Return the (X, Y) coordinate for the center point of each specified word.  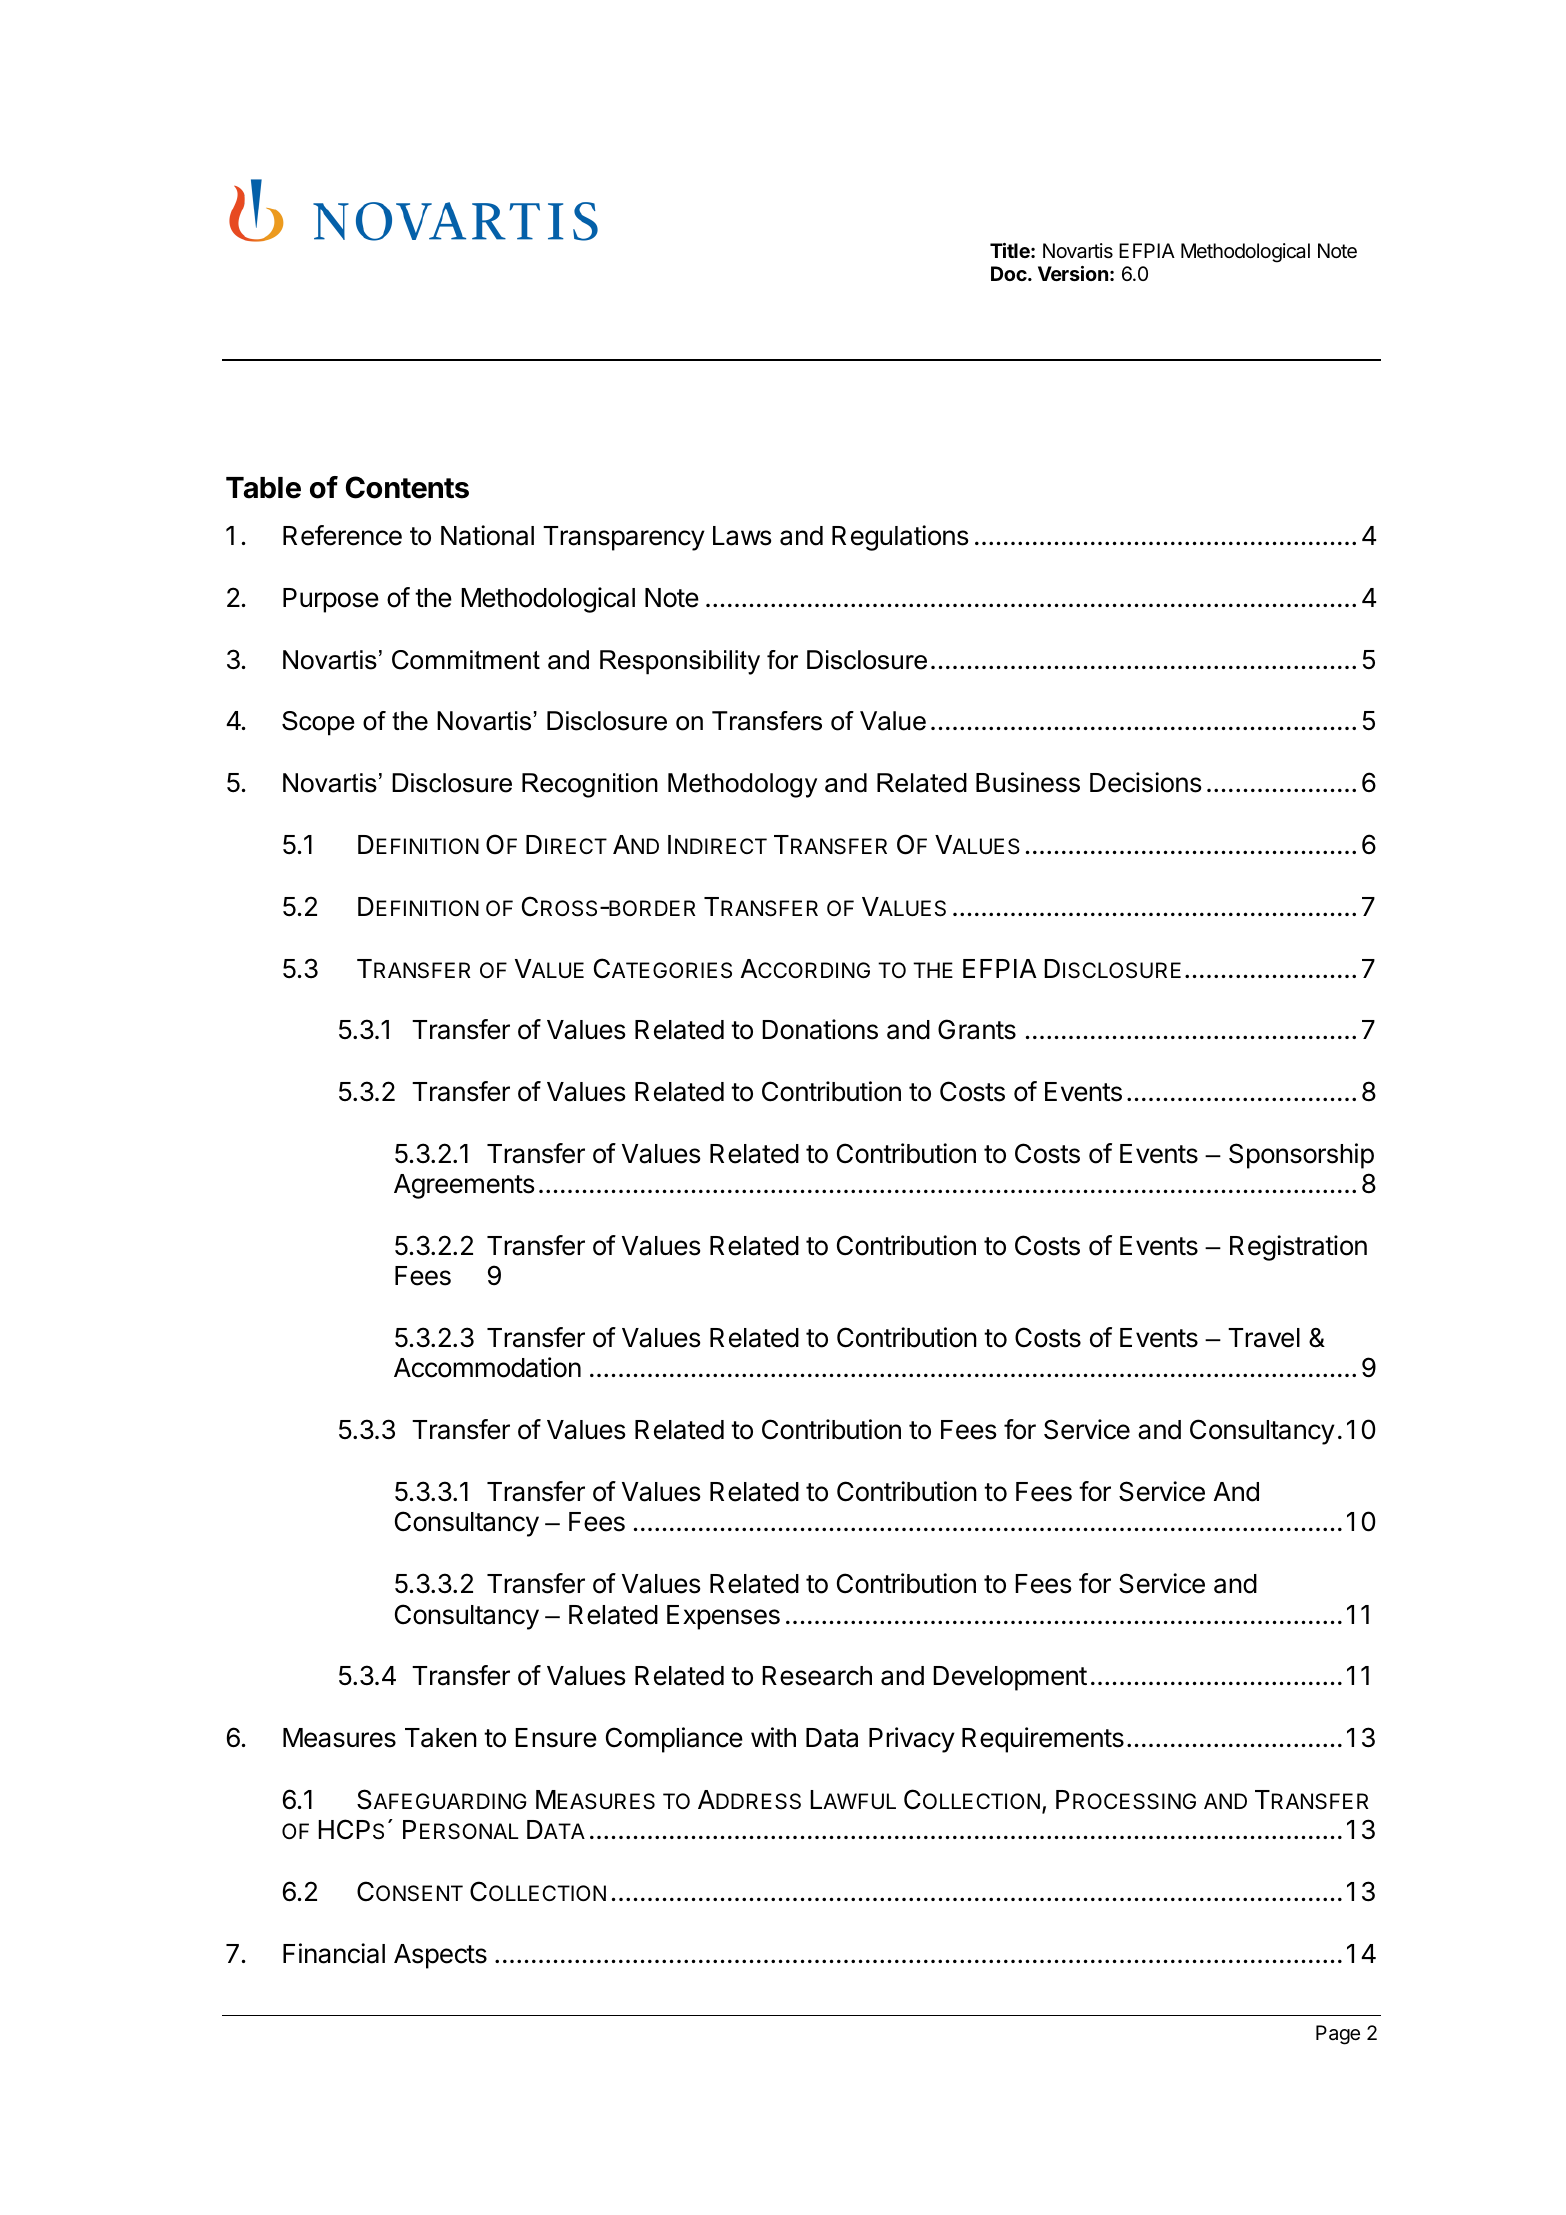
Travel (1264, 1338)
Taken (441, 1738)
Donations (820, 1029)
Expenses (723, 1617)
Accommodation (487, 1367)
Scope (318, 723)
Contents (407, 487)
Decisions (1145, 782)
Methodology (742, 785)
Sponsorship (1301, 1156)
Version (1073, 273)
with (773, 1737)
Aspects (440, 1956)
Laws (742, 536)
